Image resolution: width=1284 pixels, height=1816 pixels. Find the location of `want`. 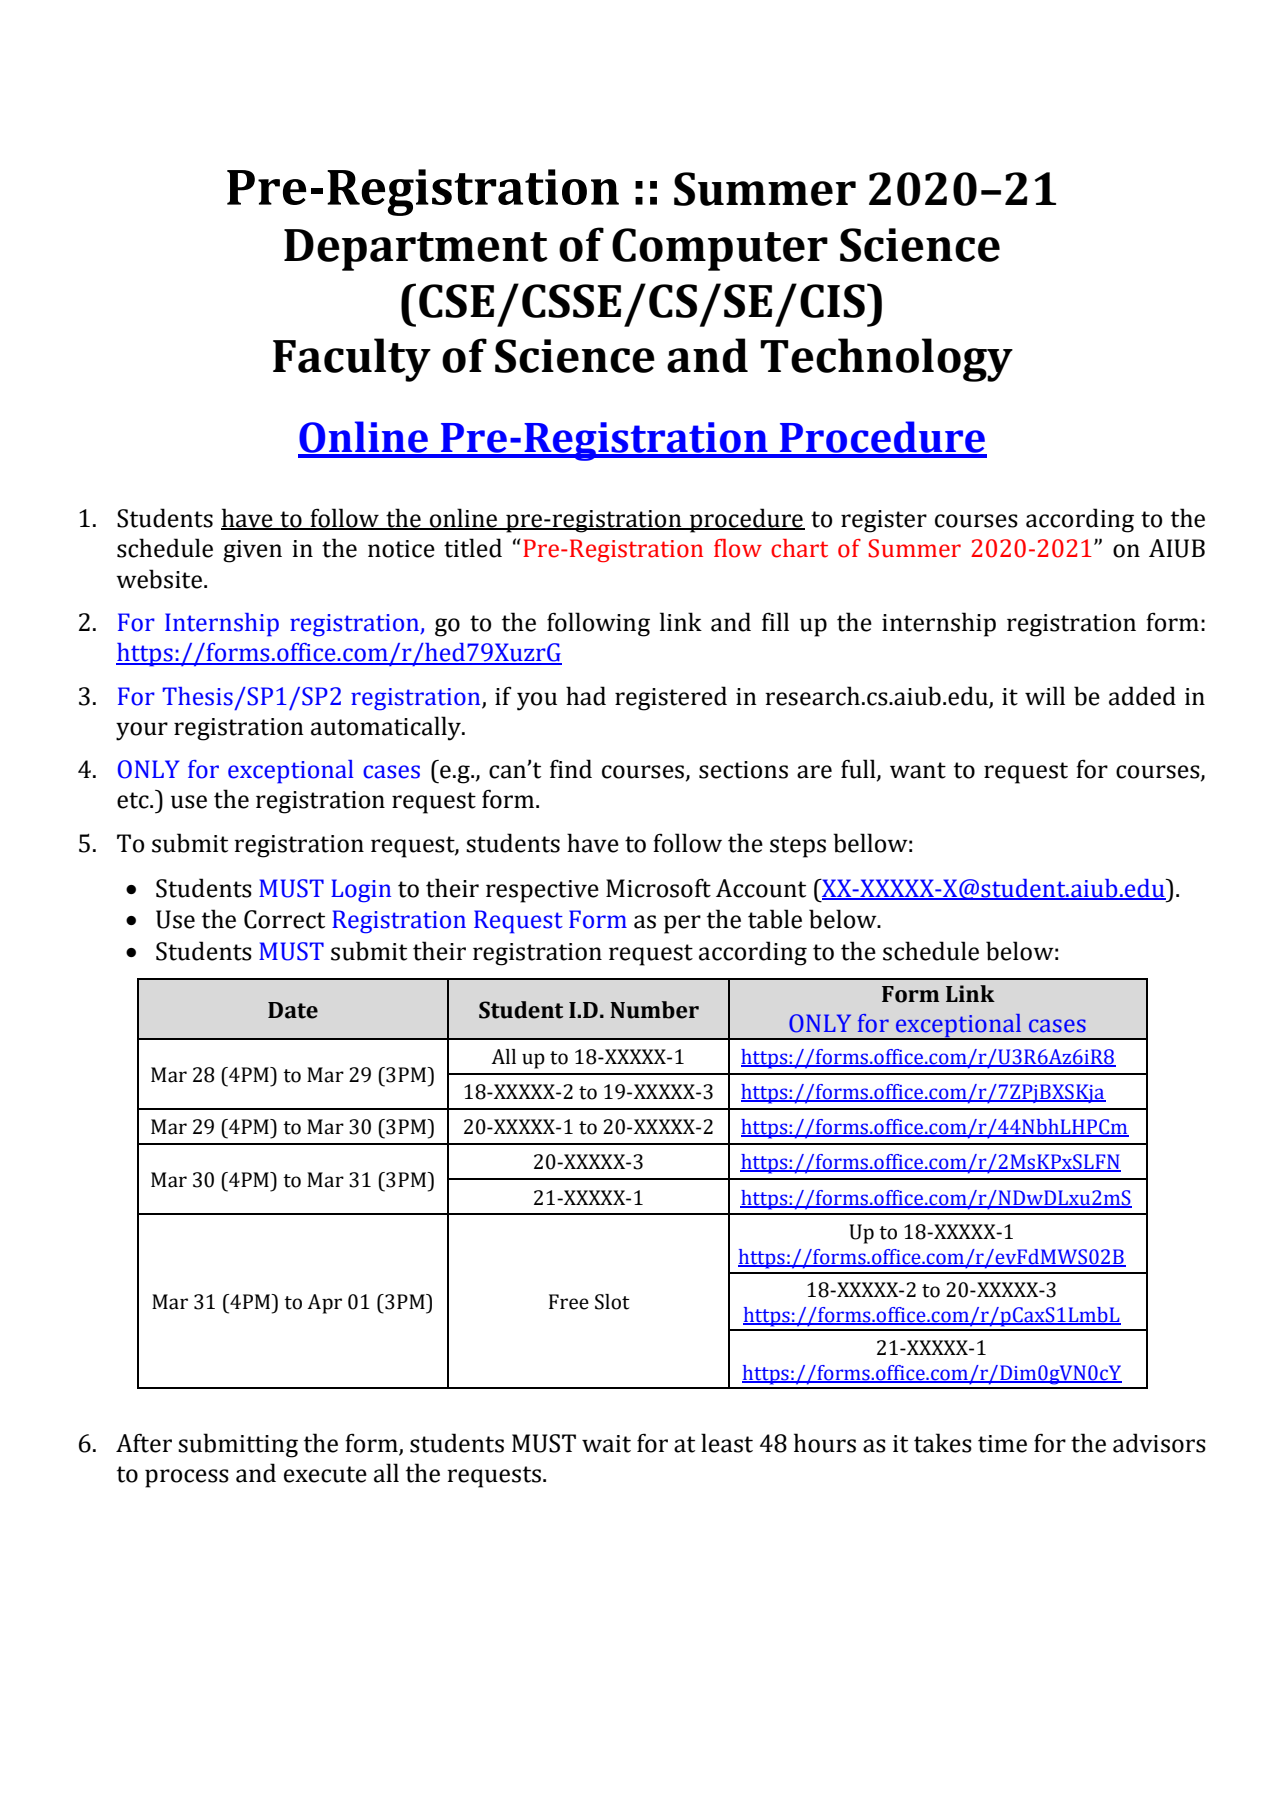

want is located at coordinates (918, 770).
